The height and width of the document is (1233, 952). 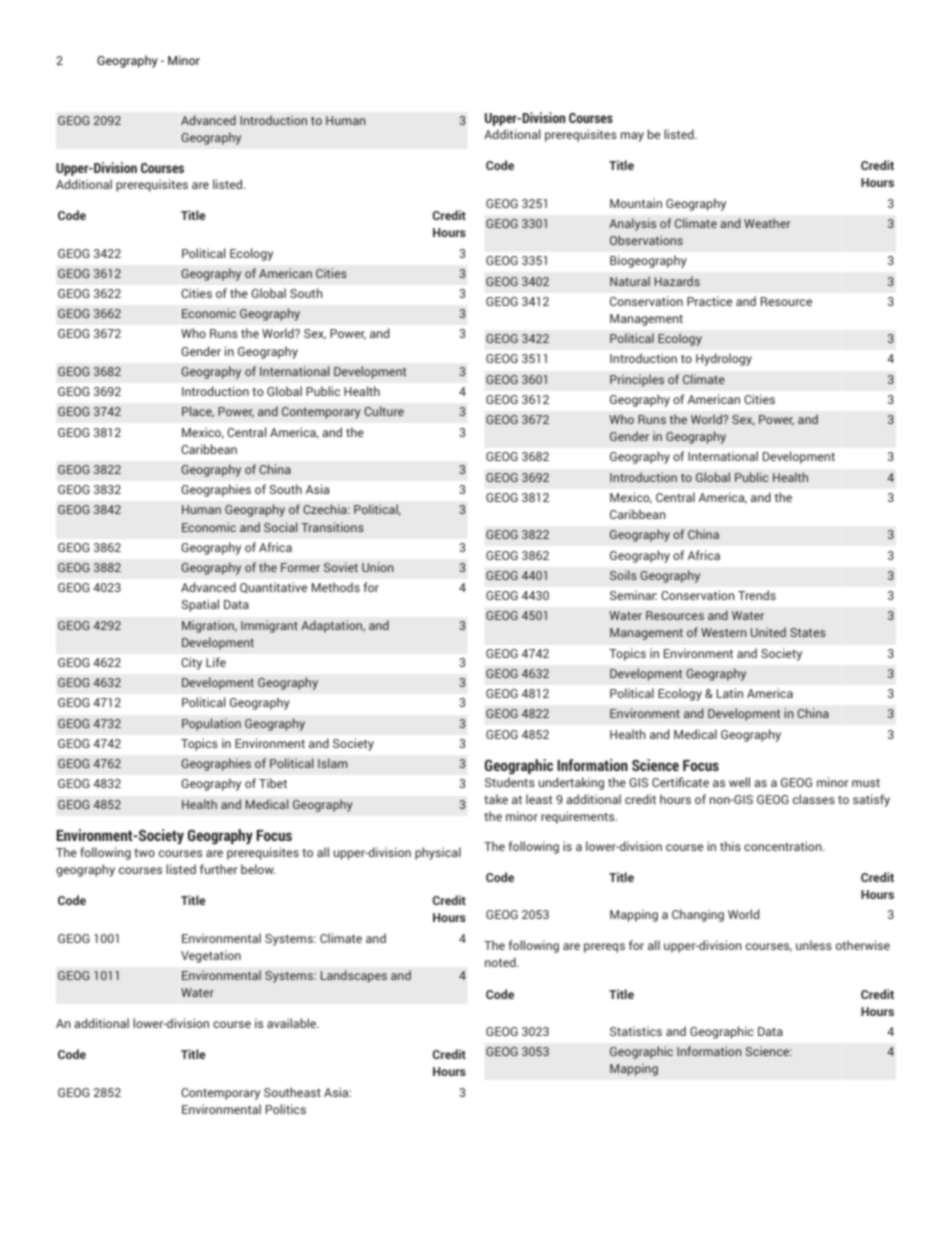 I want to click on Seminar, so click(x=633, y=595).
